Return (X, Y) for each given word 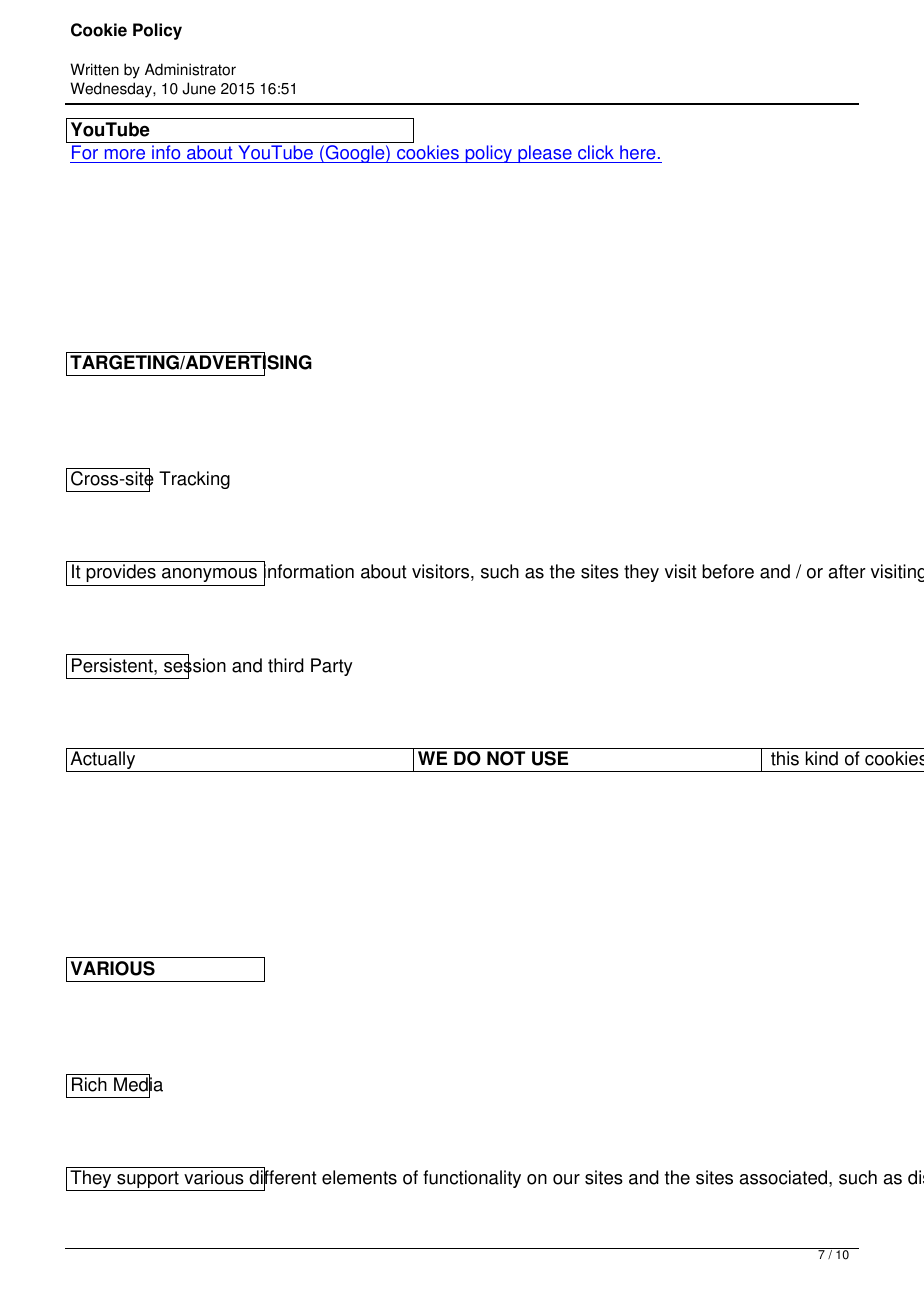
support (148, 1181)
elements (359, 1177)
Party (332, 667)
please (545, 154)
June (199, 88)
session (195, 665)
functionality (472, 1179)
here (637, 152)
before (728, 571)
